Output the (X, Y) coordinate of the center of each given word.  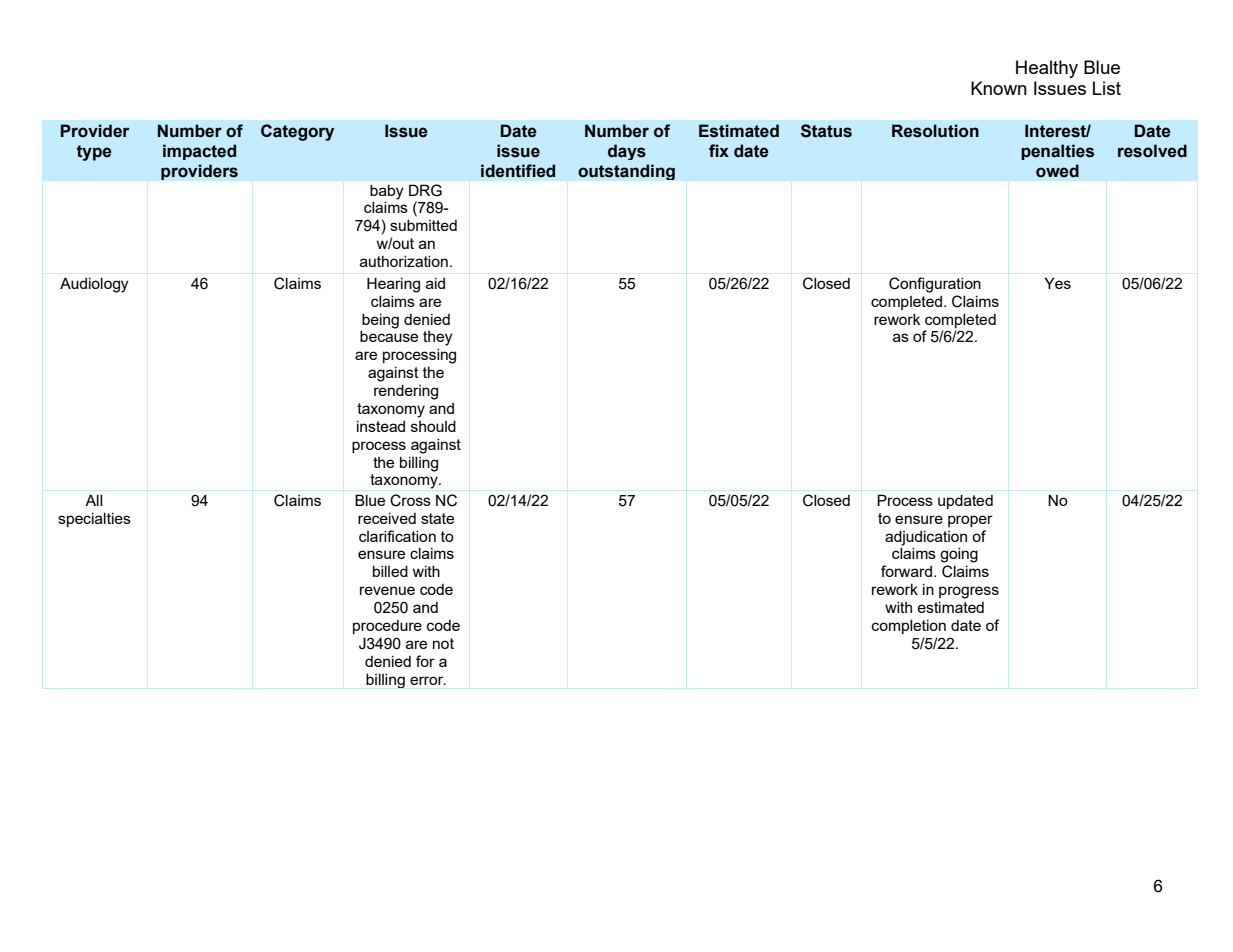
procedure (387, 627)
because (389, 336)
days (627, 152)
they (437, 338)
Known (999, 88)
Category (297, 132)
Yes (1057, 283)
